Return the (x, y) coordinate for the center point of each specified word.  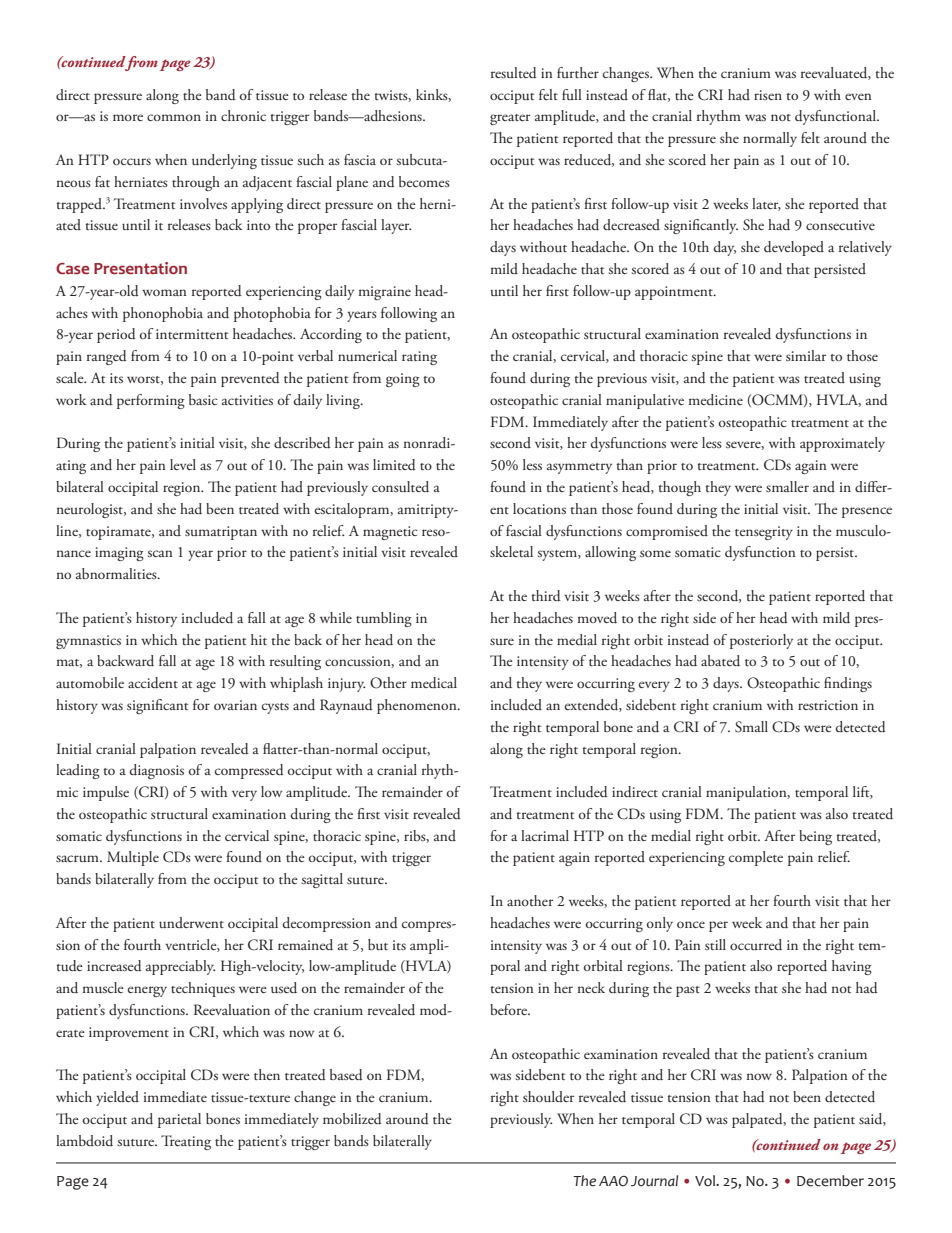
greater (510, 119)
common (174, 117)
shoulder (548, 1096)
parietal (179, 1120)
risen (768, 95)
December (830, 1181)
